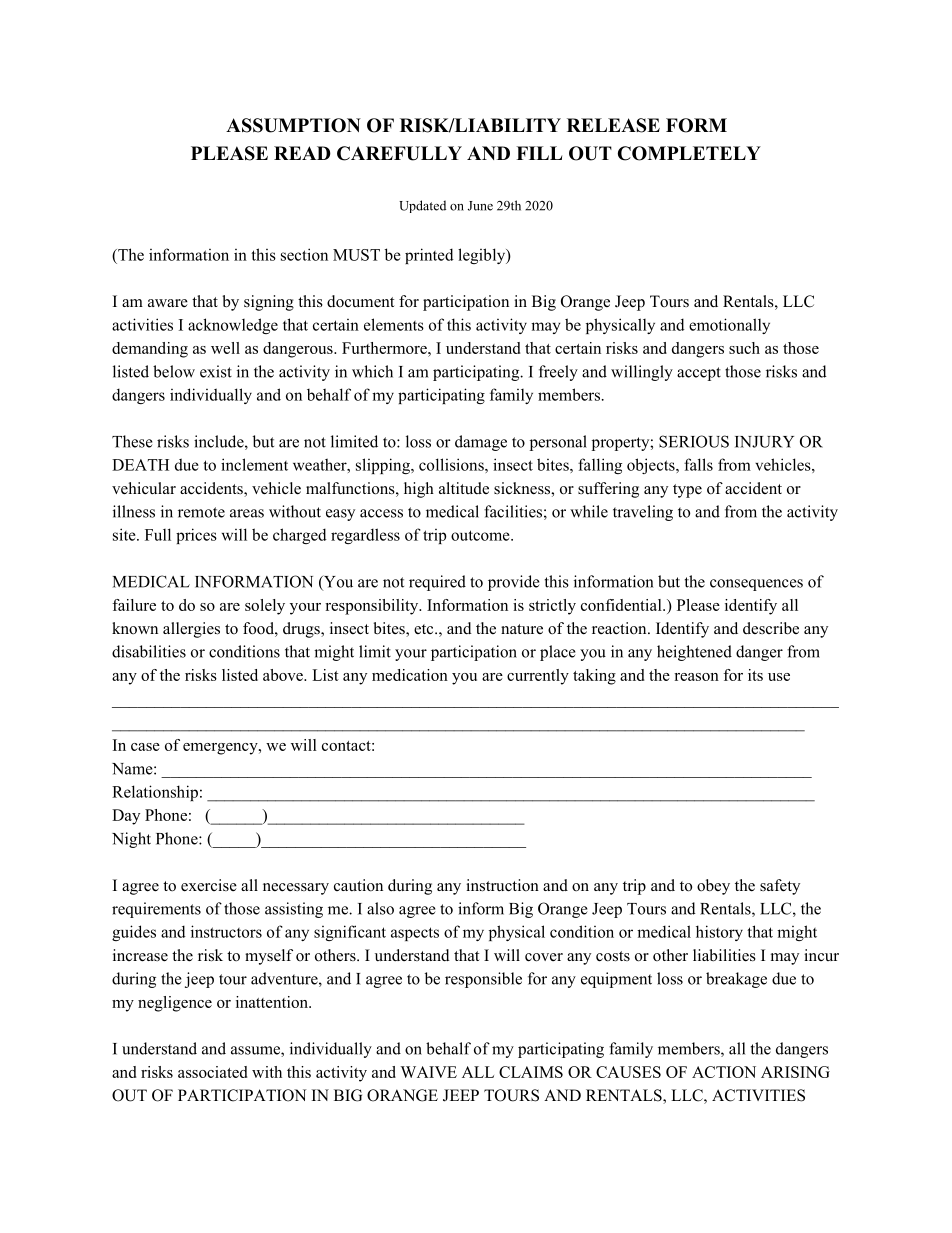 The width and height of the image is (952, 1233). What do you see at coordinates (713, 887) in the image?
I see `obey` at bounding box center [713, 887].
